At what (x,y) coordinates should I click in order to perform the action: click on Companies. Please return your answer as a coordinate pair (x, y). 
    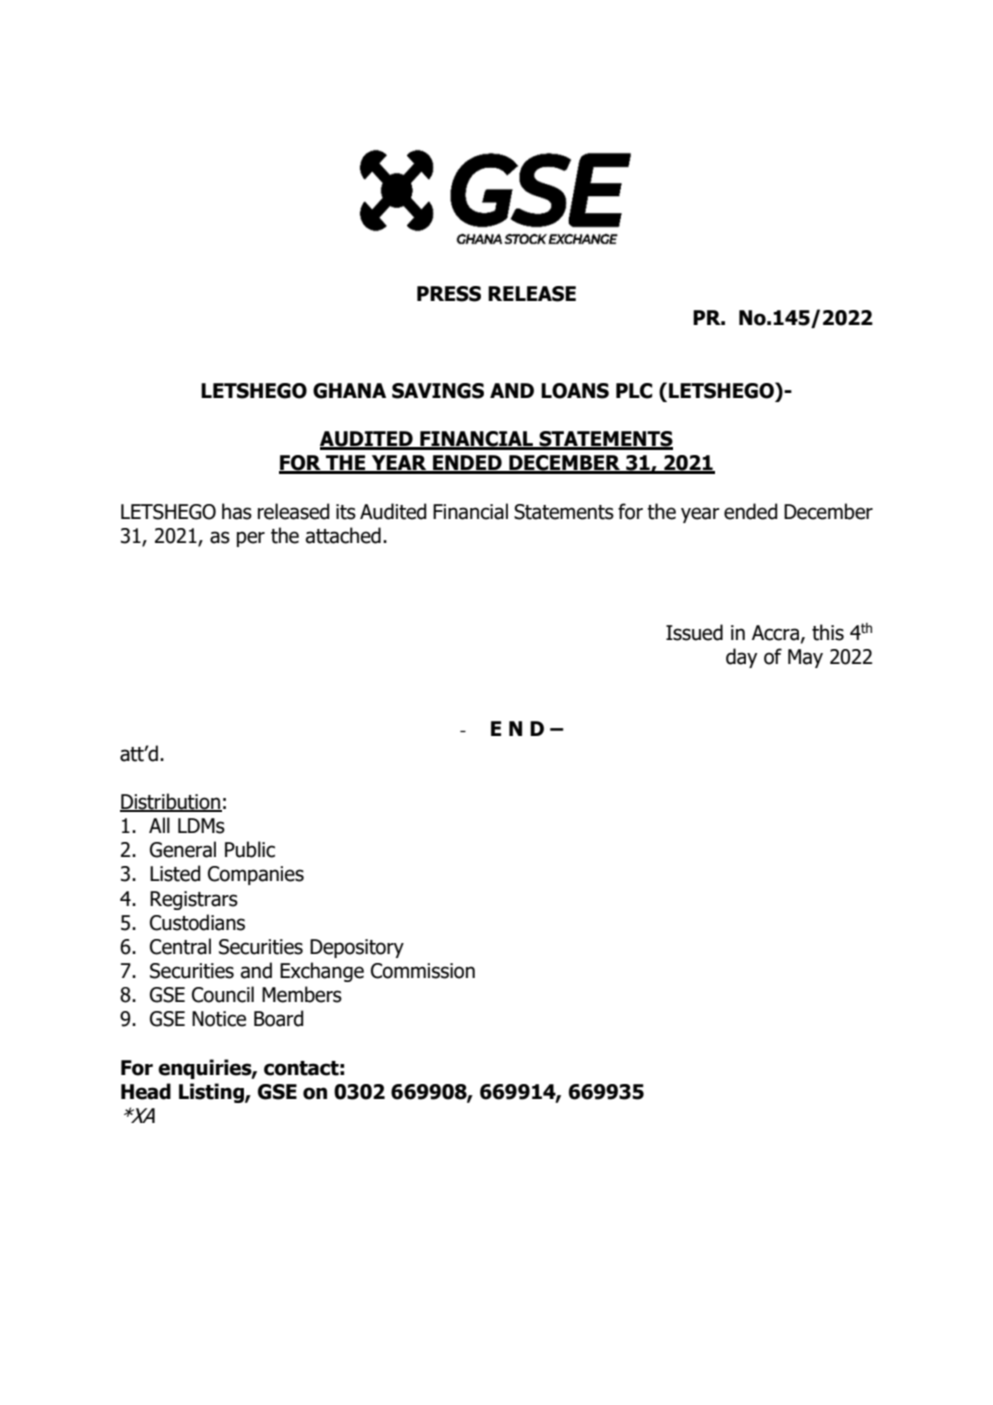
    Looking at the image, I should click on (256, 875).
